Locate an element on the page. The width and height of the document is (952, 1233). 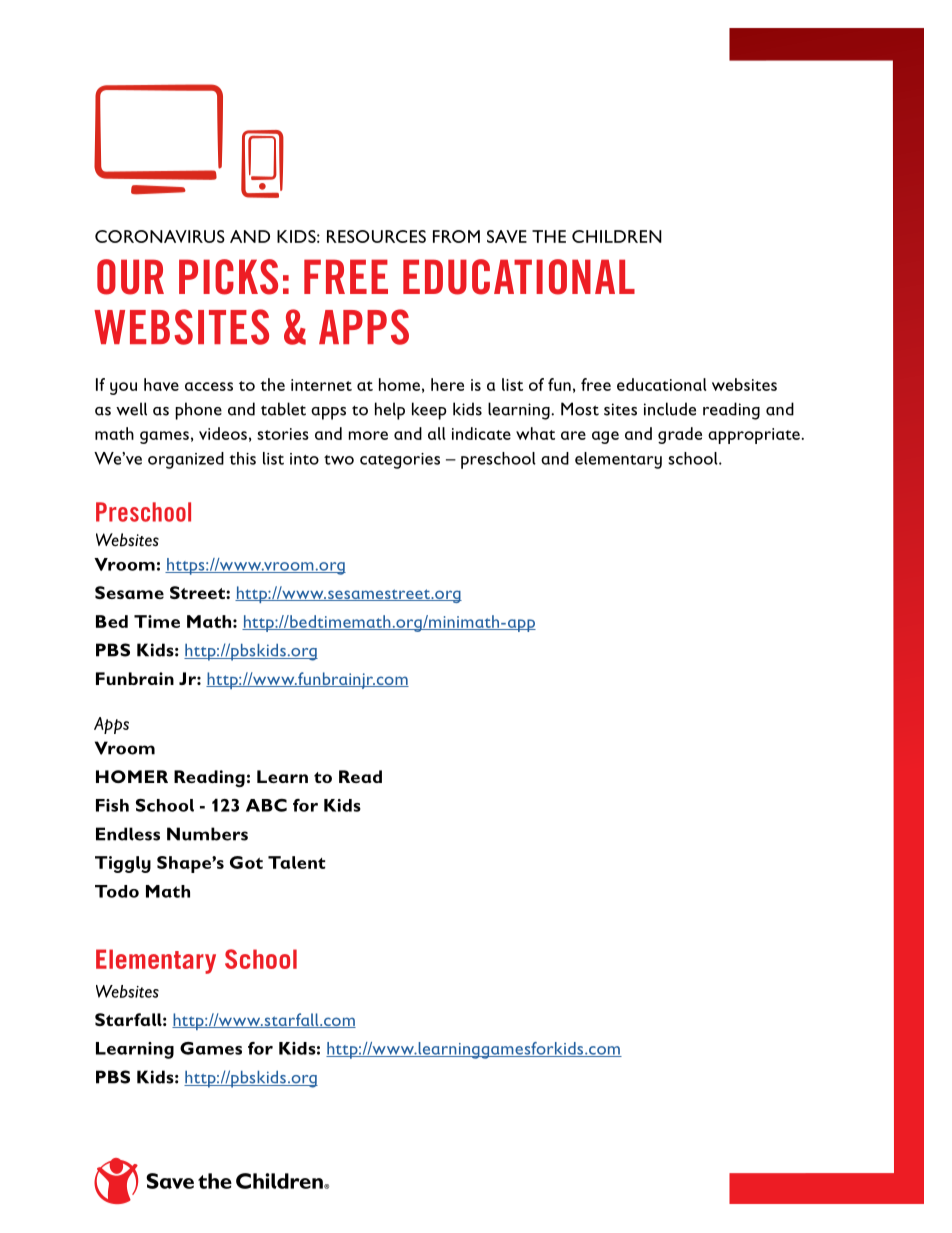
CORONAVIRUS is located at coordinates (160, 236).
